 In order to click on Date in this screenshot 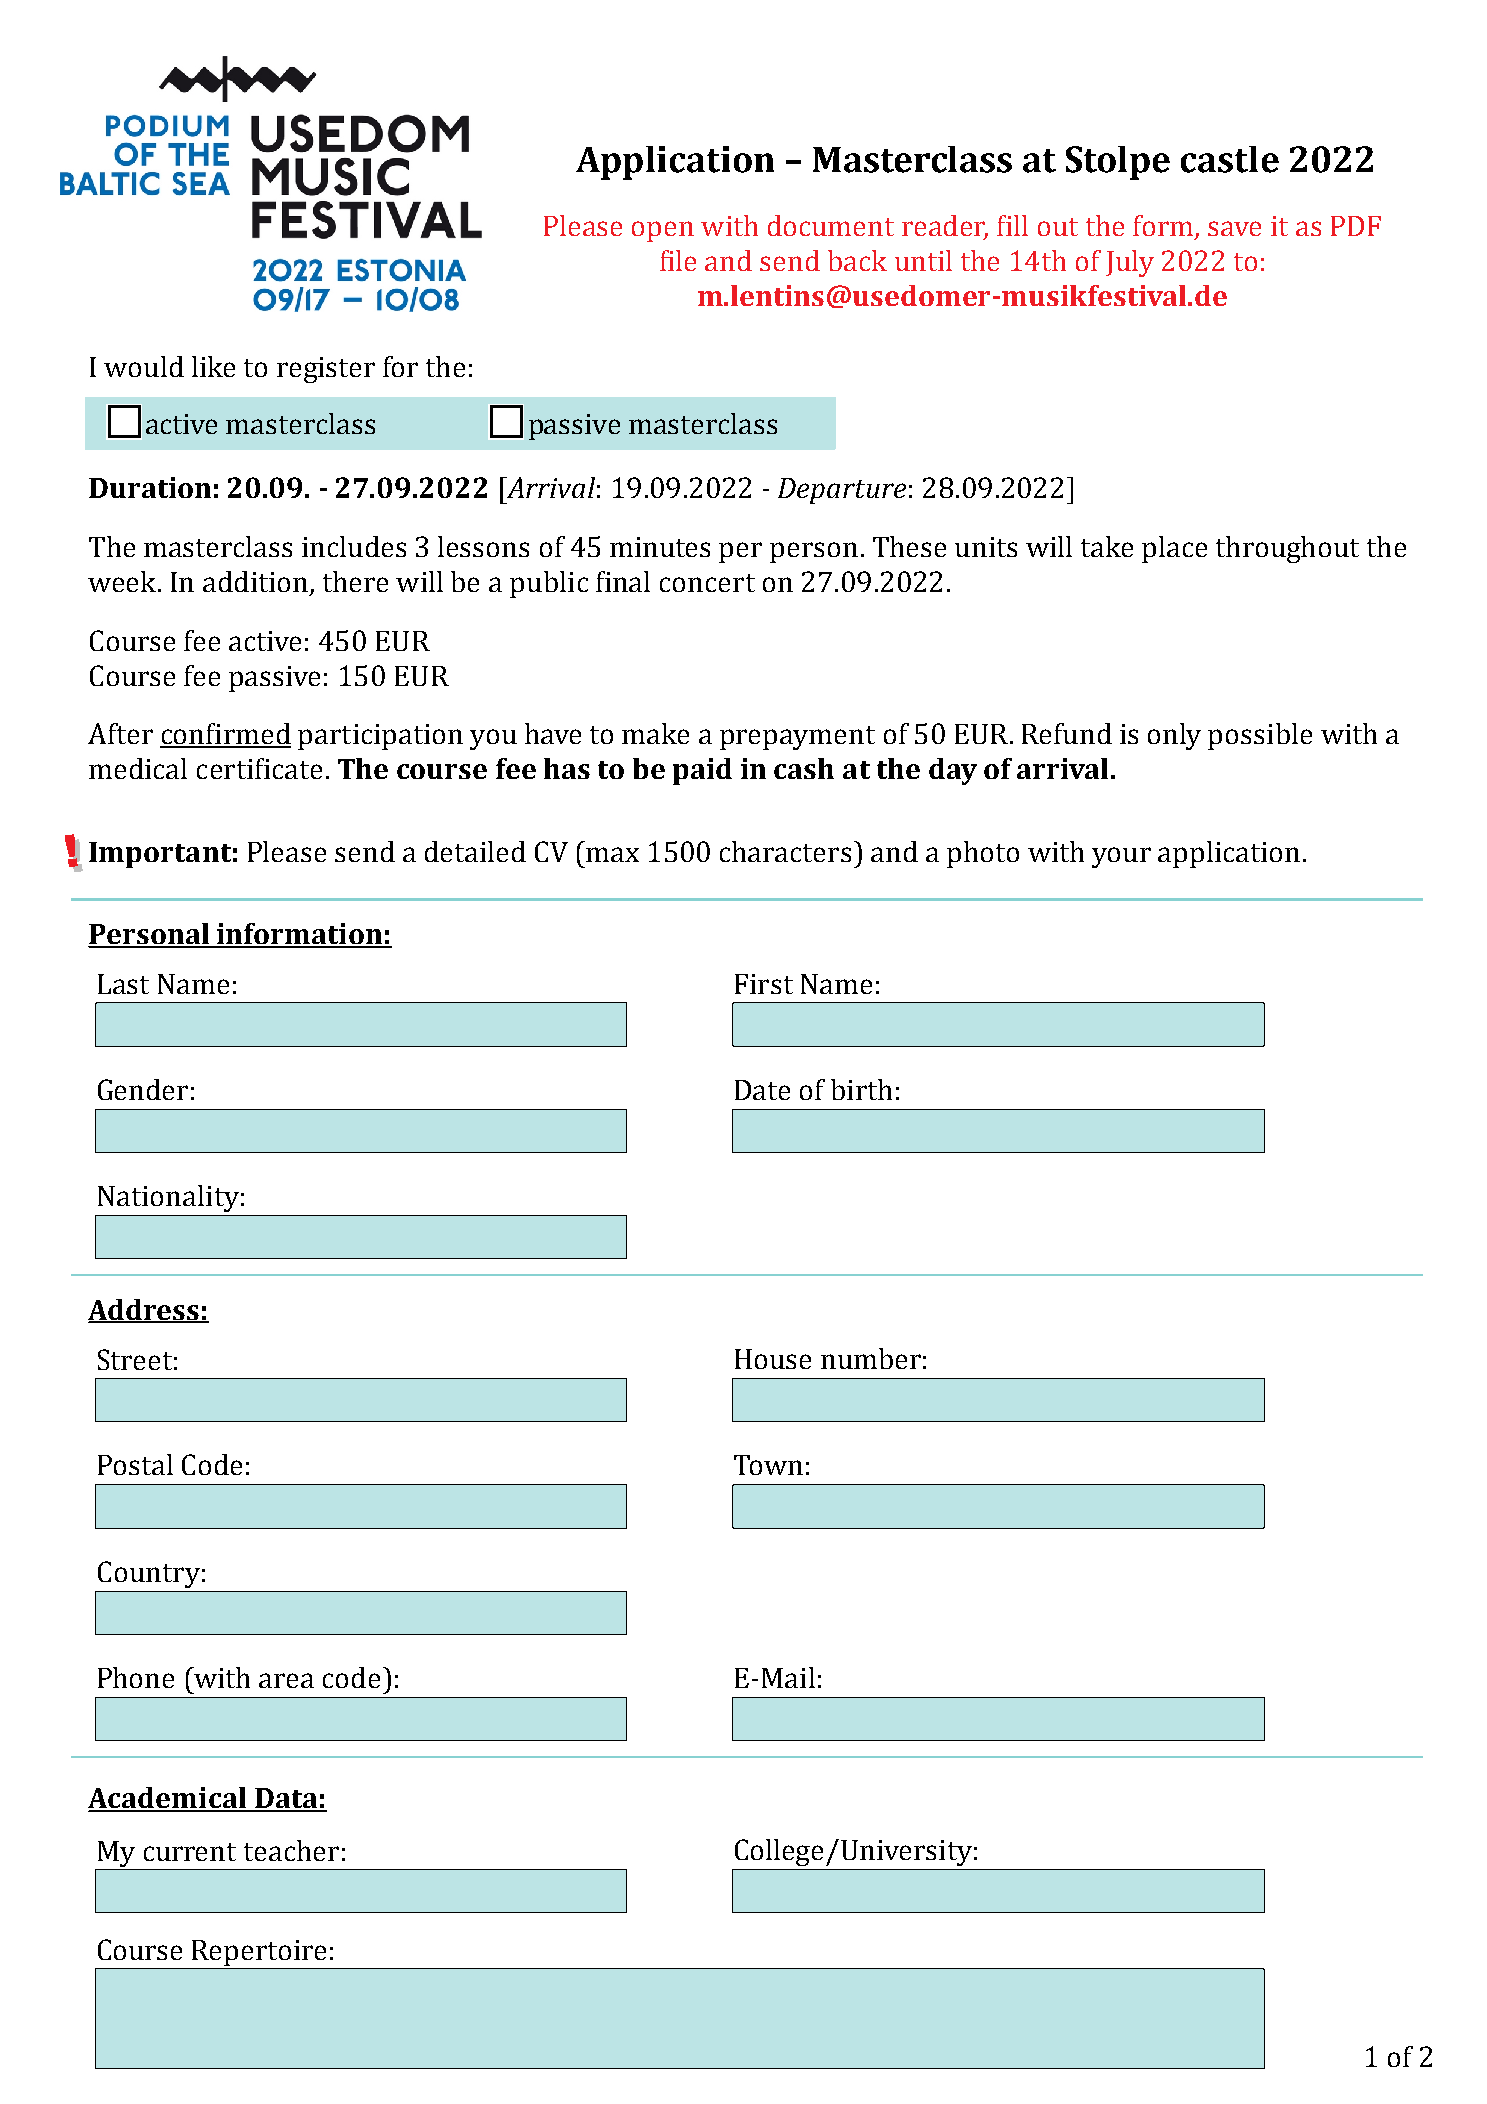, I will do `click(762, 1090)`.
